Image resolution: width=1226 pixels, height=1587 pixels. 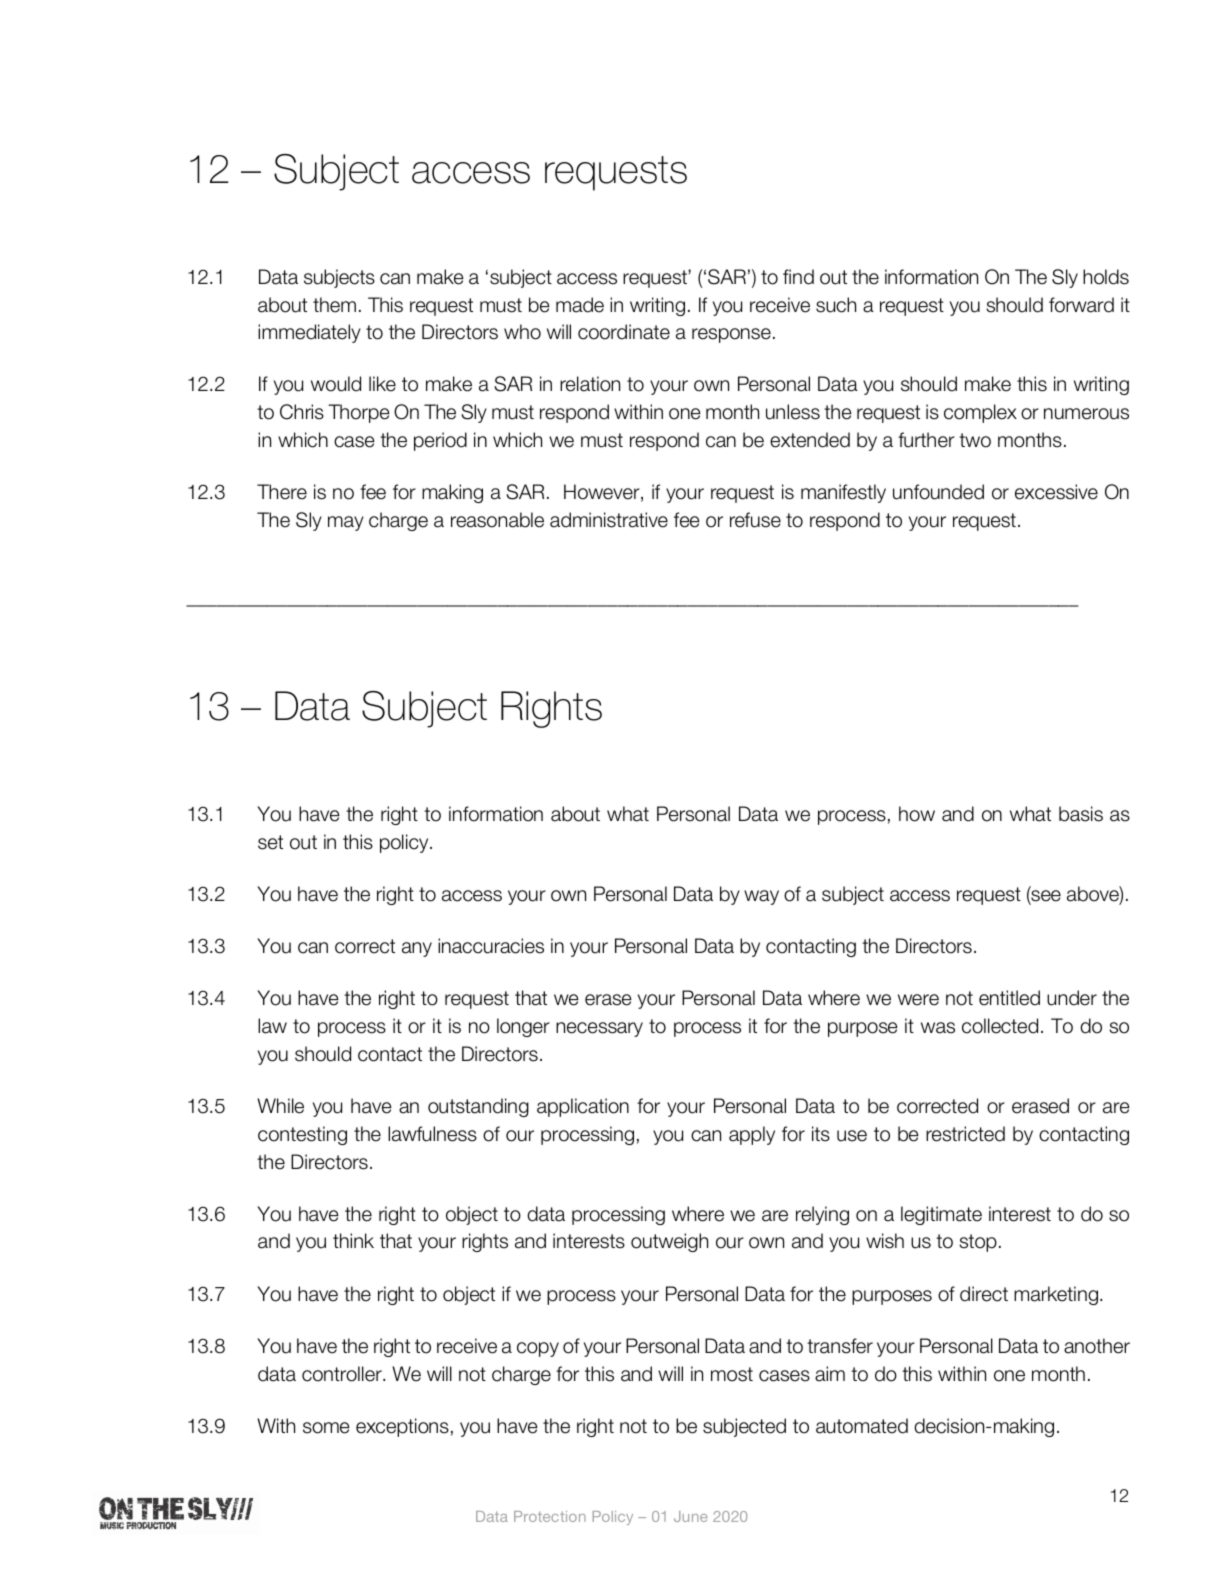 What do you see at coordinates (1081, 814) in the image?
I see `basis` at bounding box center [1081, 814].
